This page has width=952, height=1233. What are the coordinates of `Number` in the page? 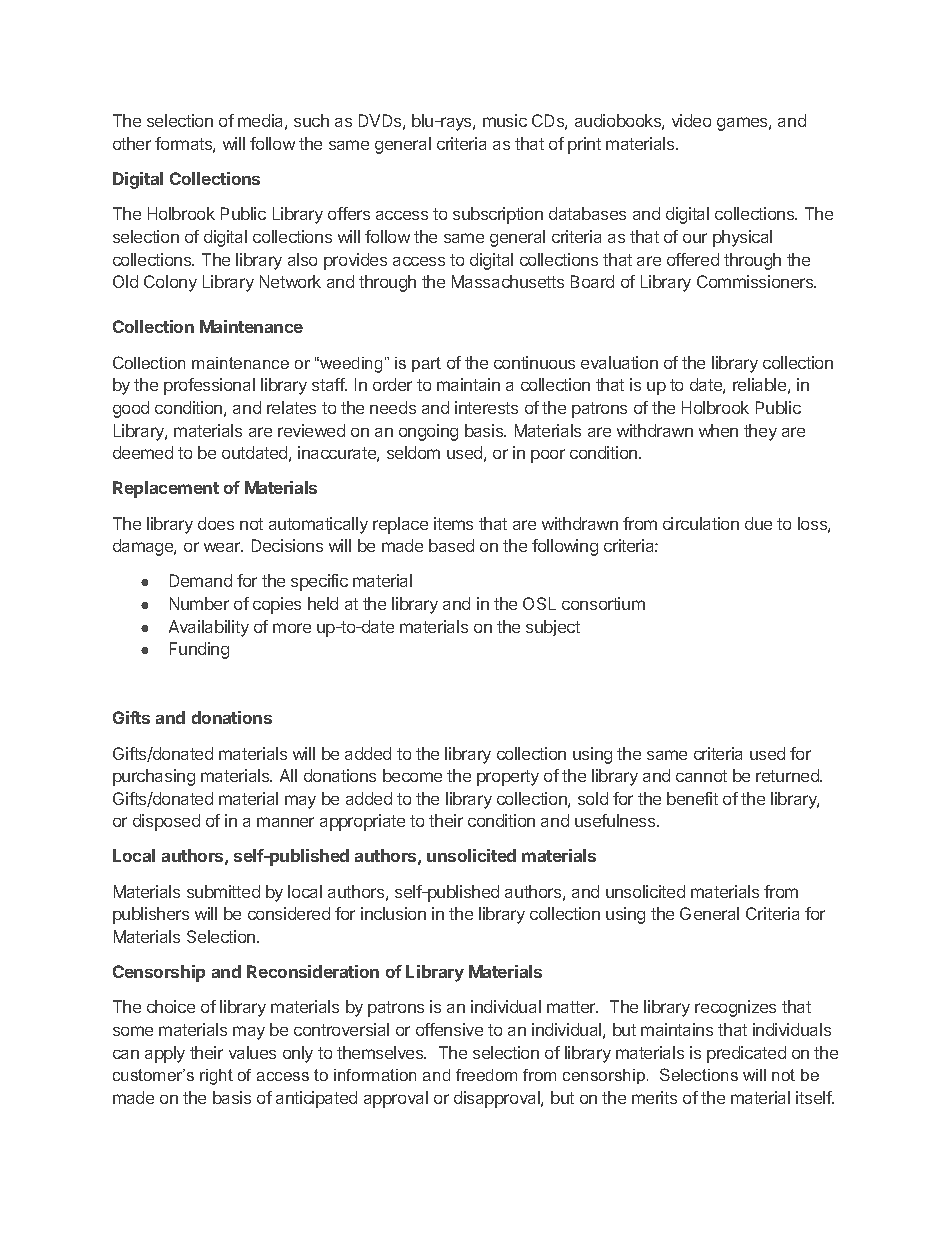 It's located at (199, 603).
